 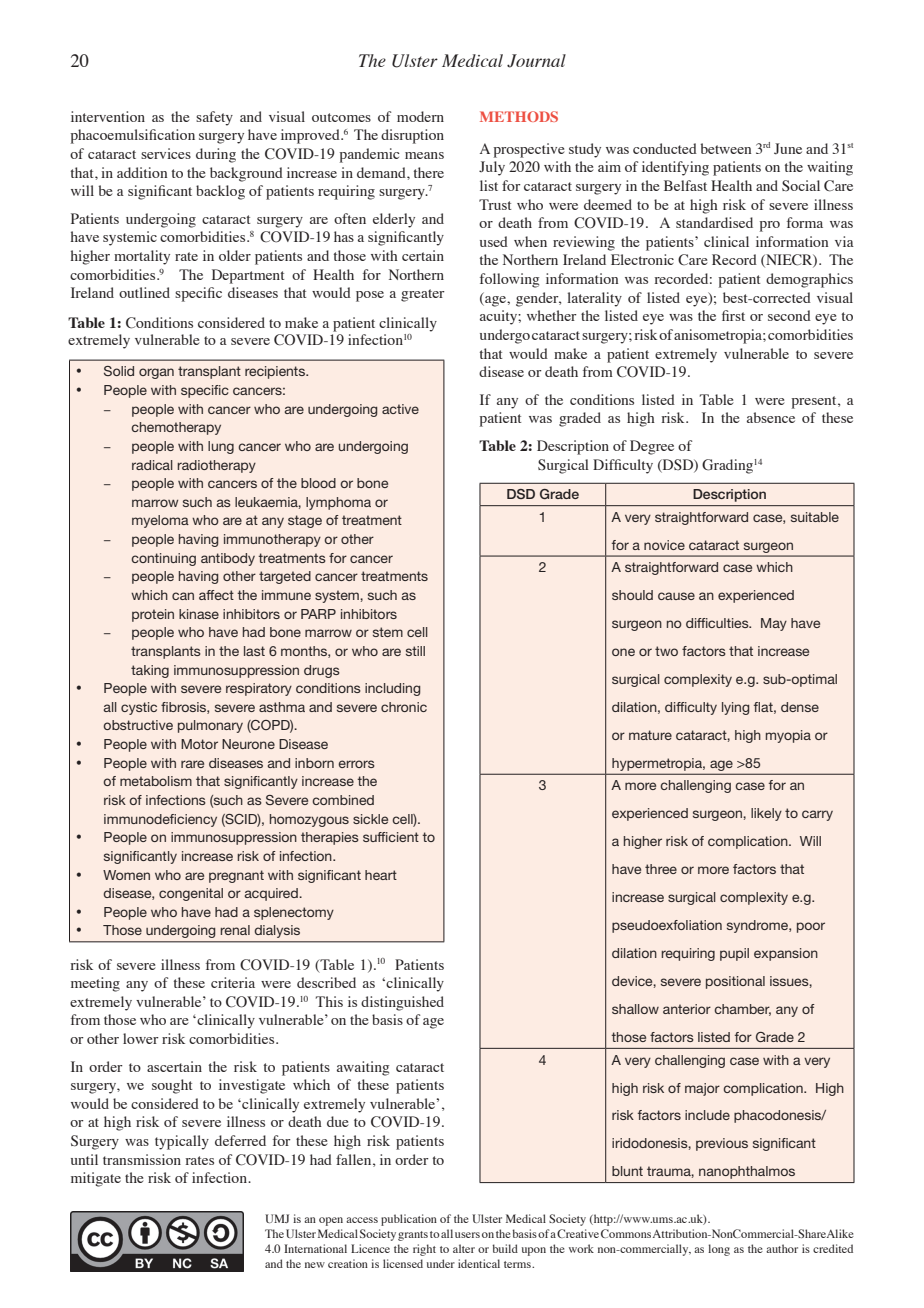 I want to click on safety, so click(x=214, y=118).
